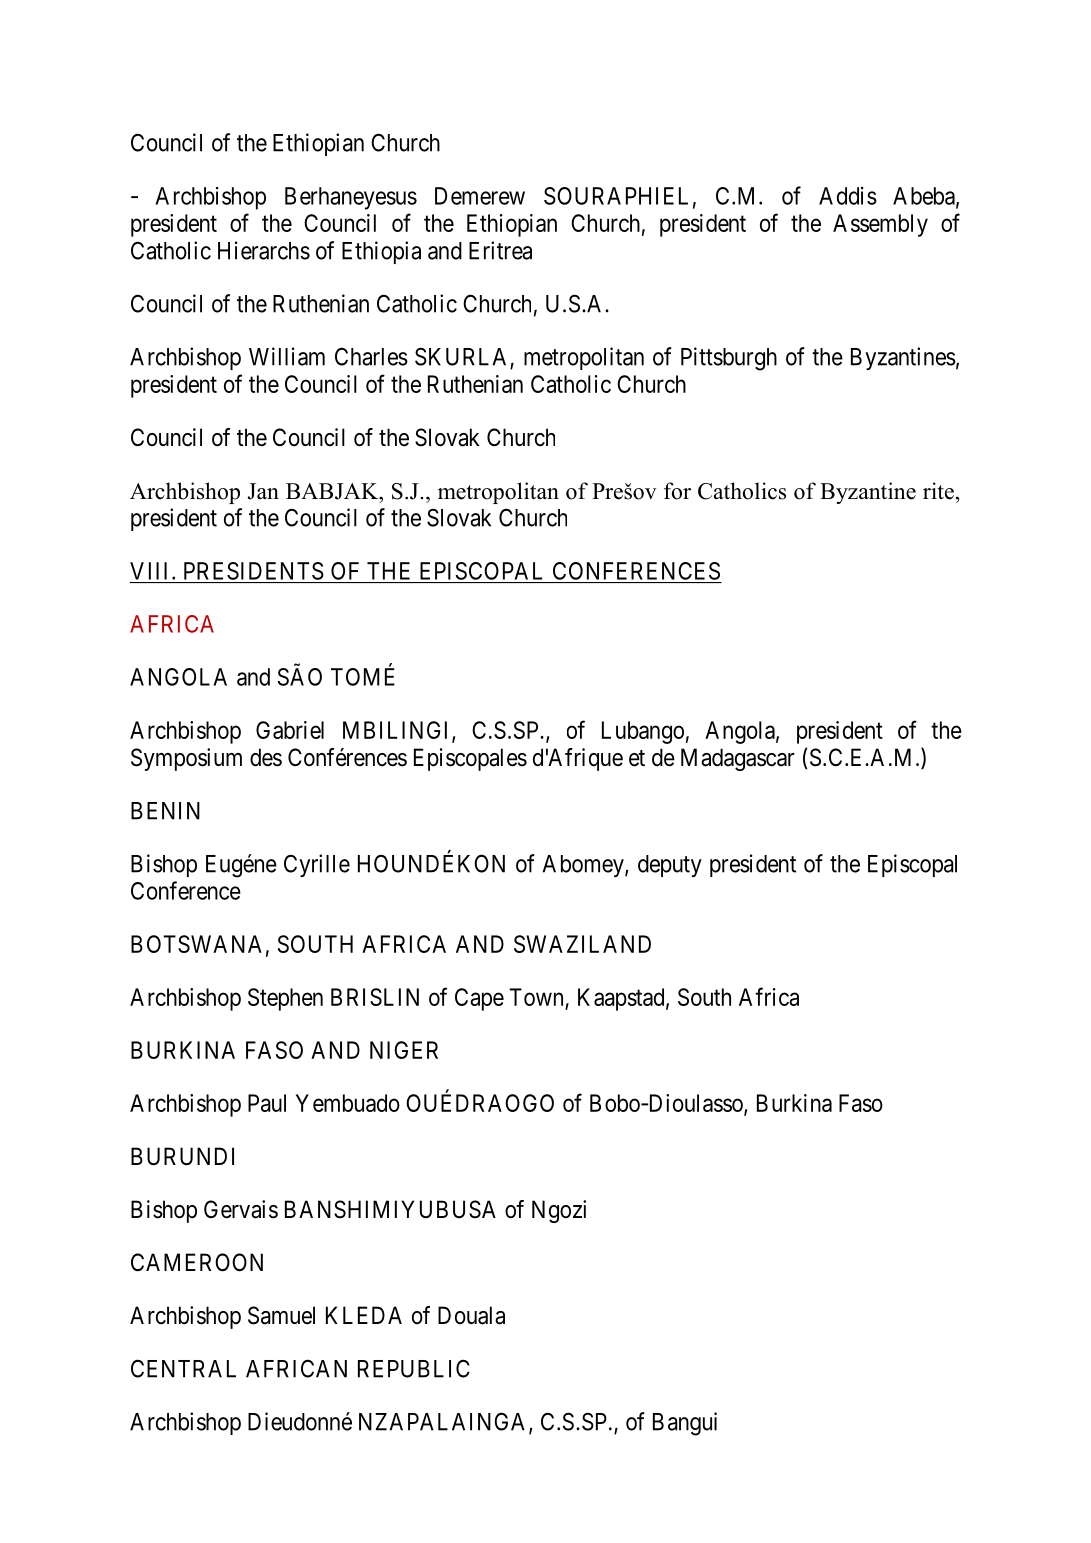 This document has width=1091, height=1543. What do you see at coordinates (287, 356) in the document?
I see `William` at bounding box center [287, 356].
